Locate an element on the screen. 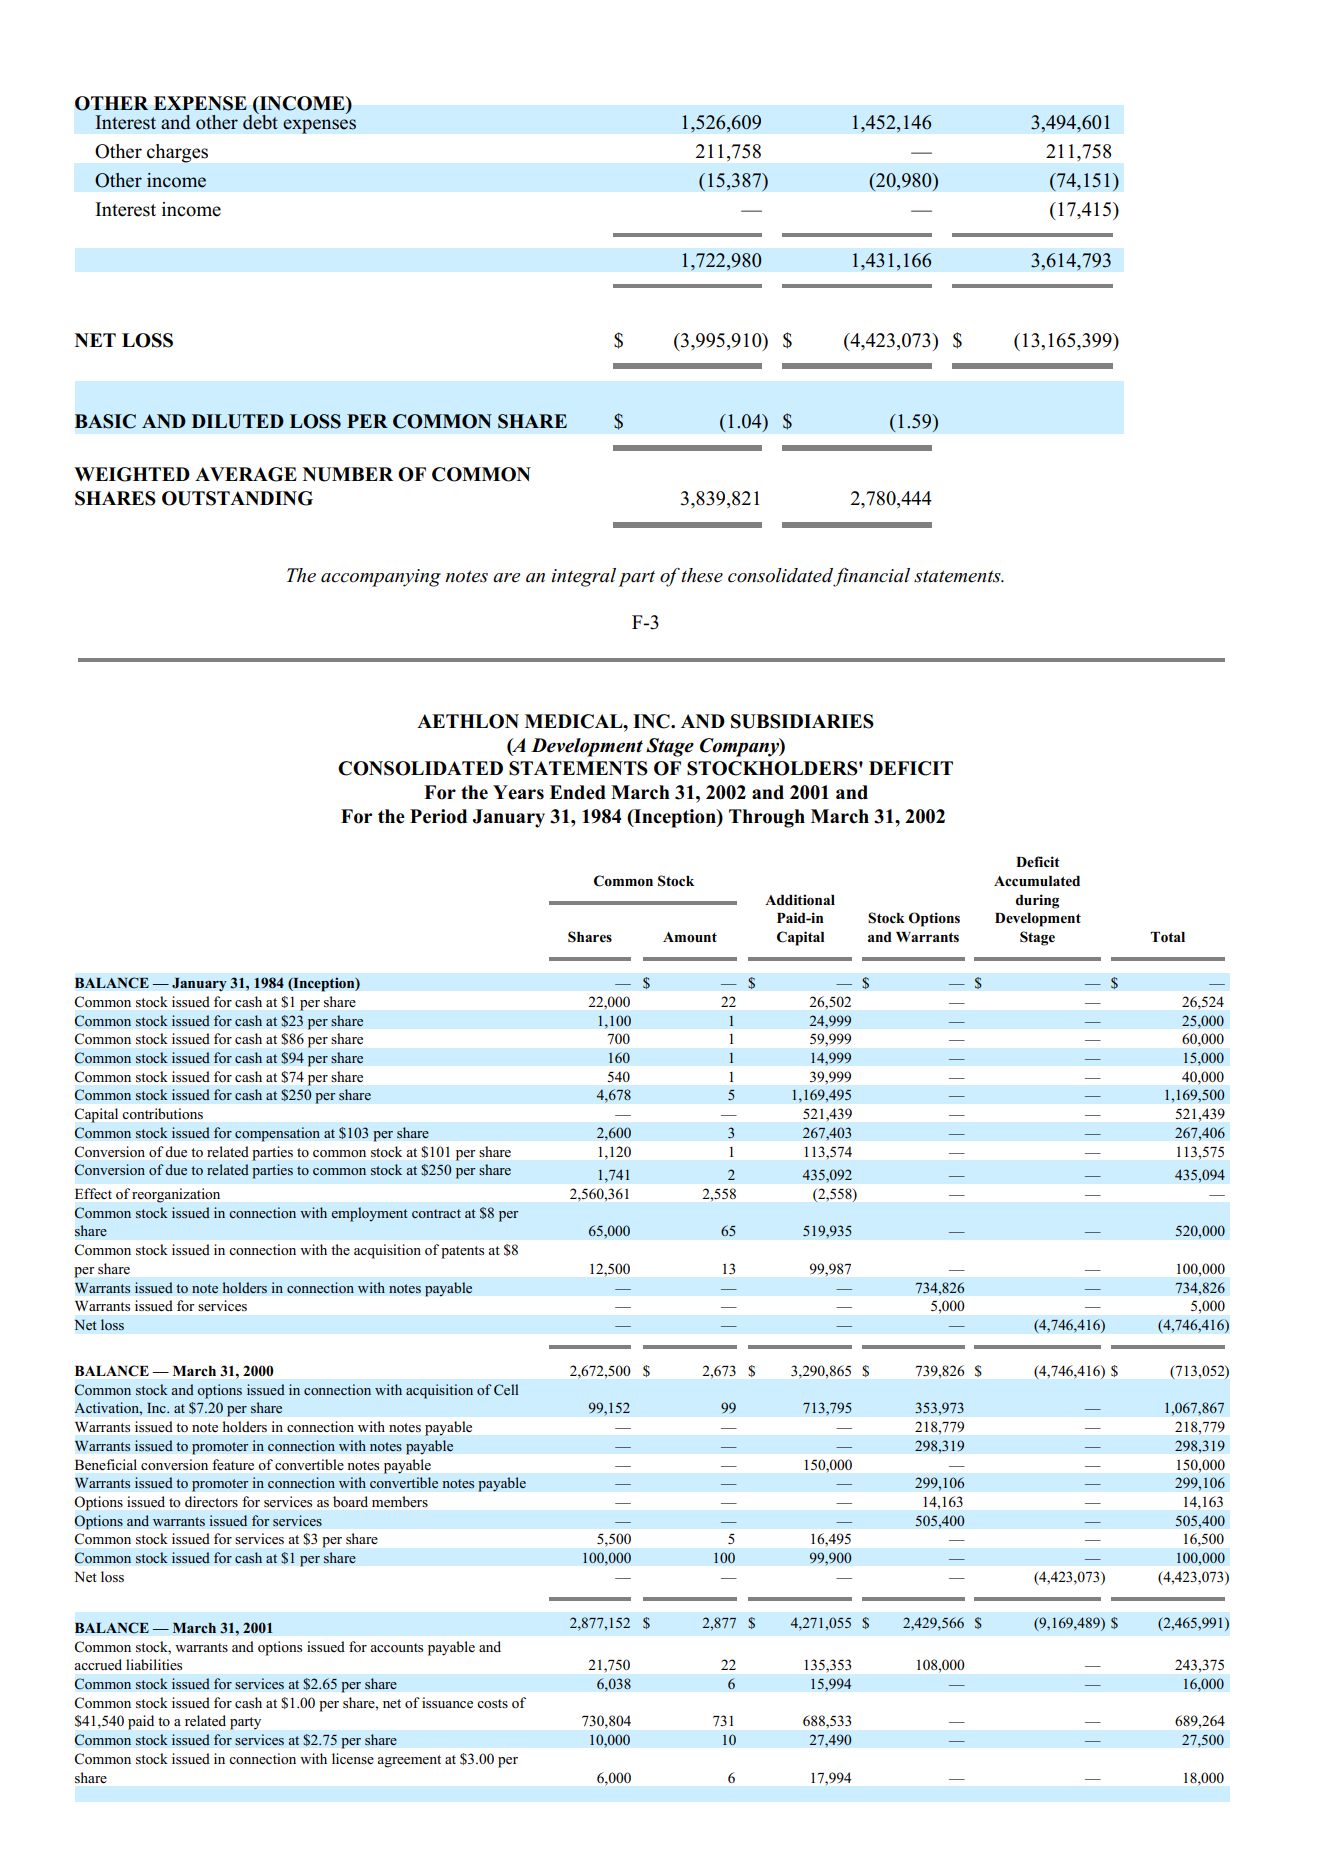 Image resolution: width=1318 pixels, height=1865 pixels. OUTSTANDING is located at coordinates (237, 498).
